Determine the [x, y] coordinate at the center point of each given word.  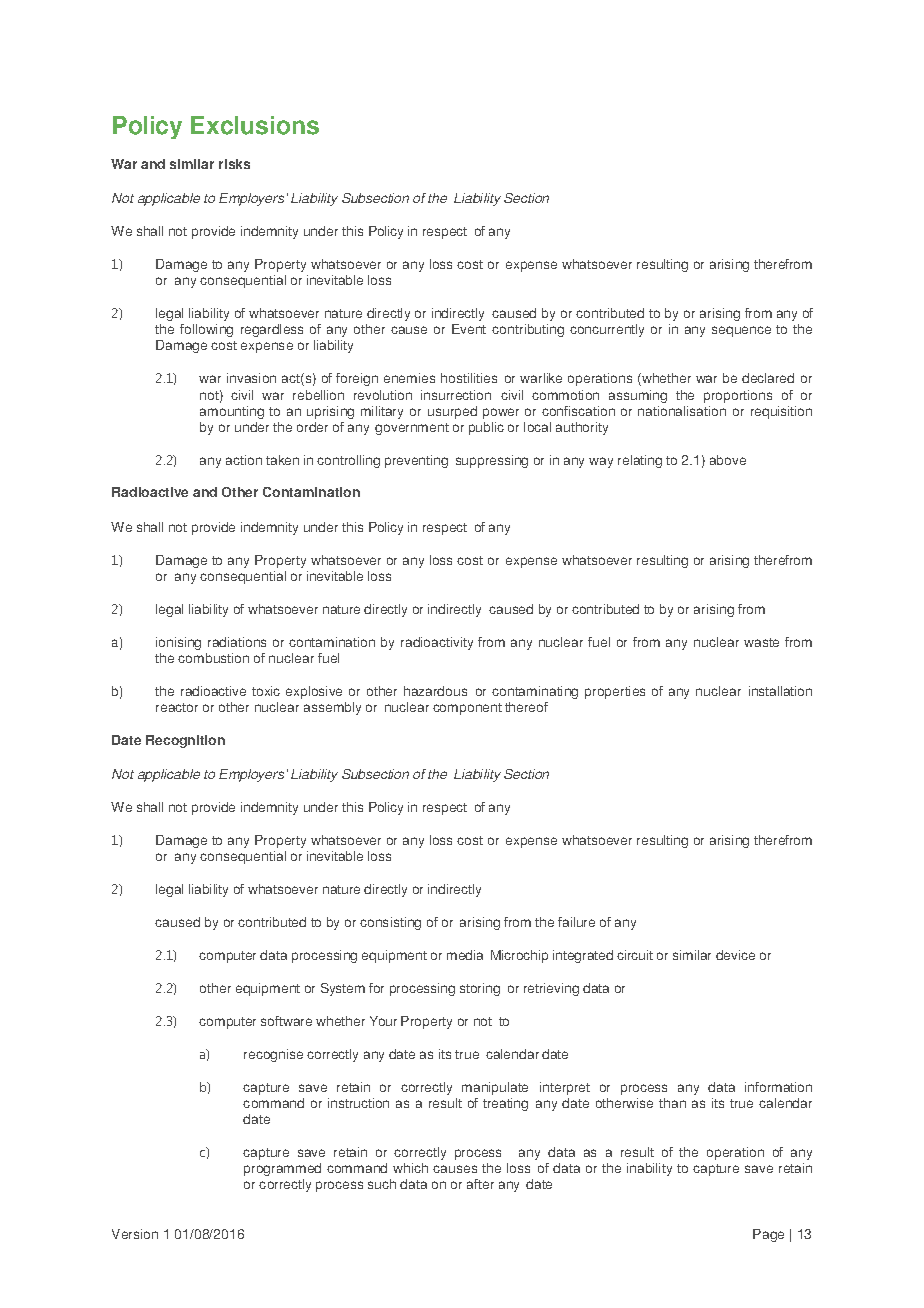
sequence [741, 331]
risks [234, 164]
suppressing [492, 461]
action [244, 460]
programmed [282, 1169]
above [728, 460]
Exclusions [255, 125]
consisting [390, 923]
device [735, 955]
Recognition [185, 741]
